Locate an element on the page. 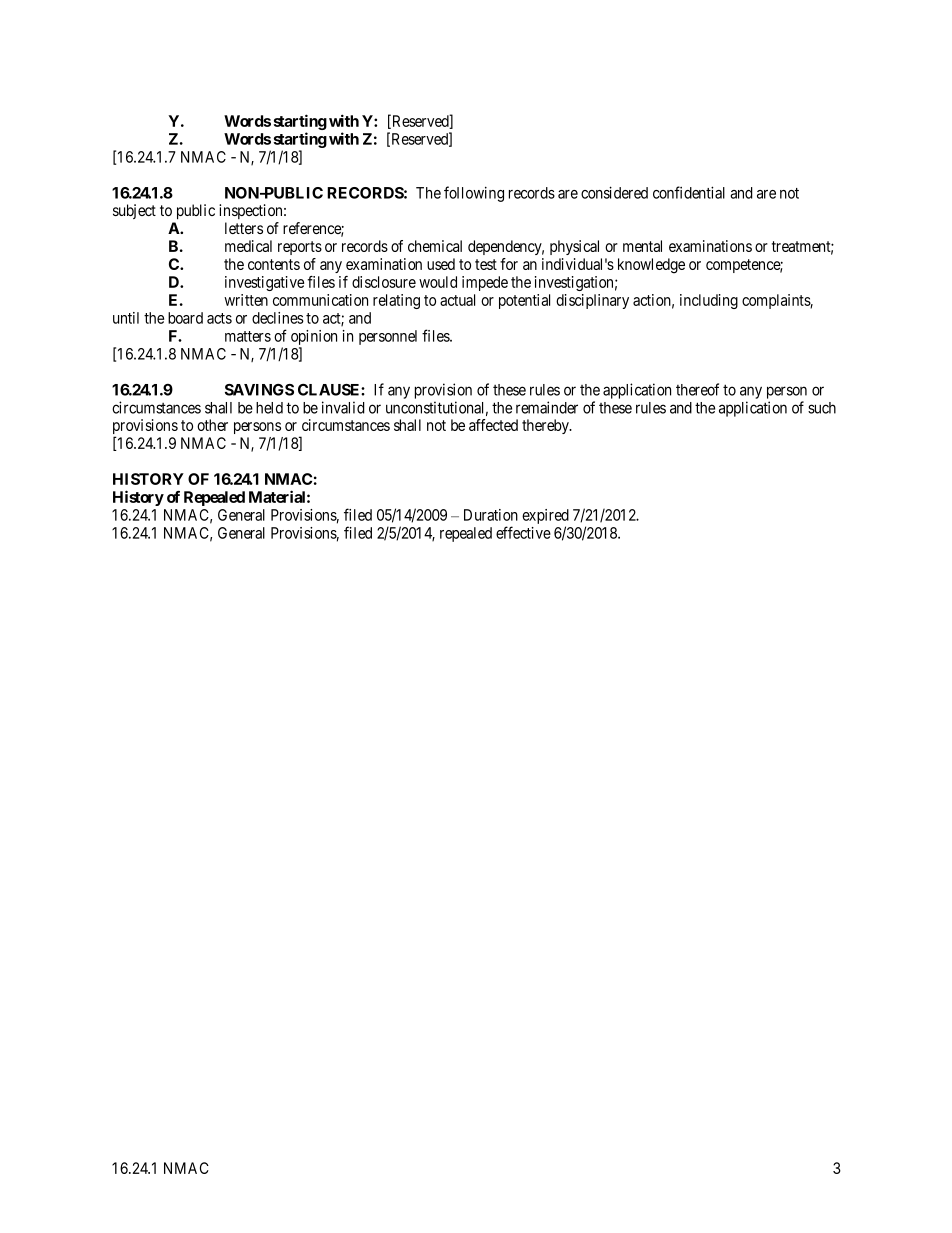 The image size is (952, 1233). expired is located at coordinates (545, 516).
